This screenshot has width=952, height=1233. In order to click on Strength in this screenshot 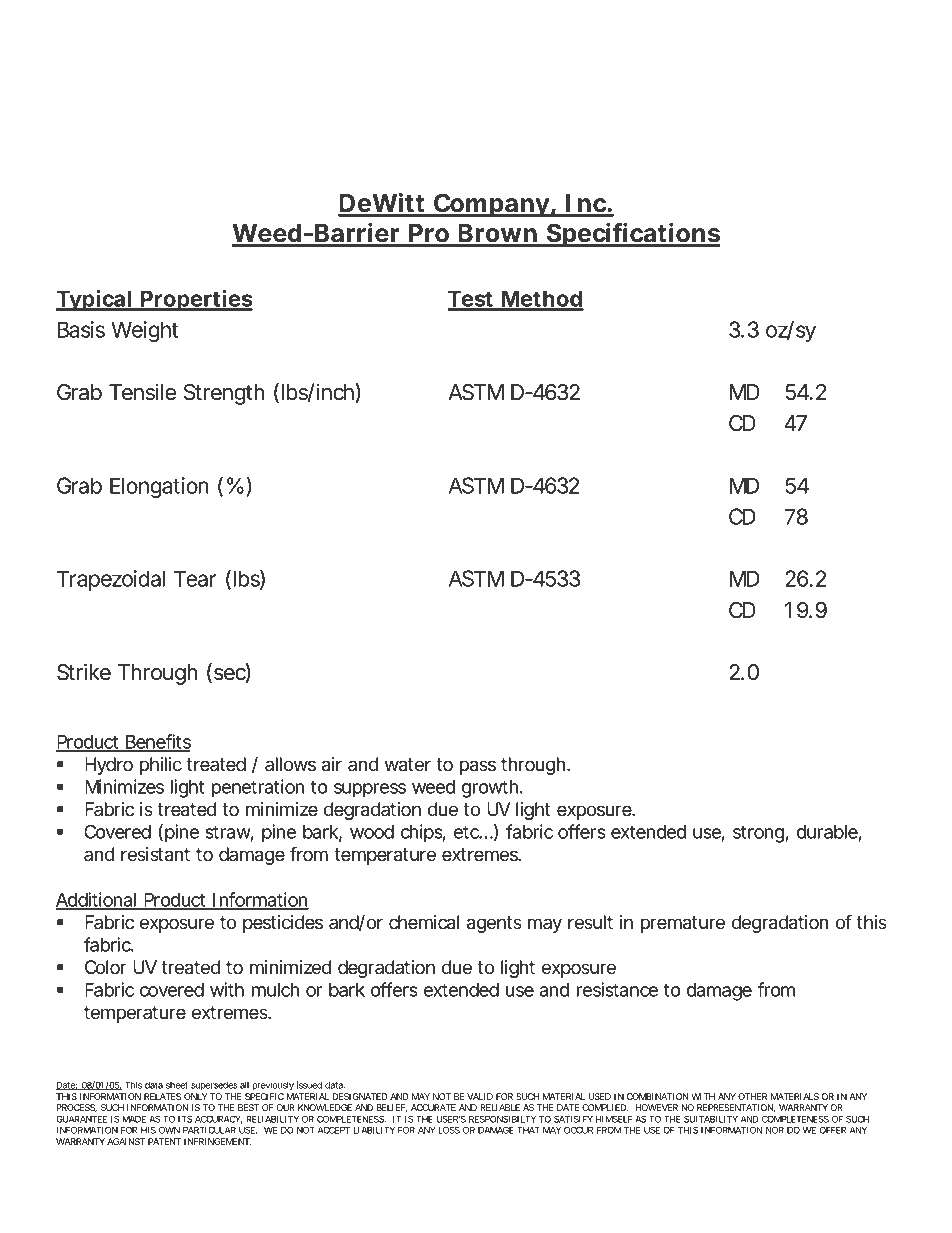, I will do `click(224, 394)`.
